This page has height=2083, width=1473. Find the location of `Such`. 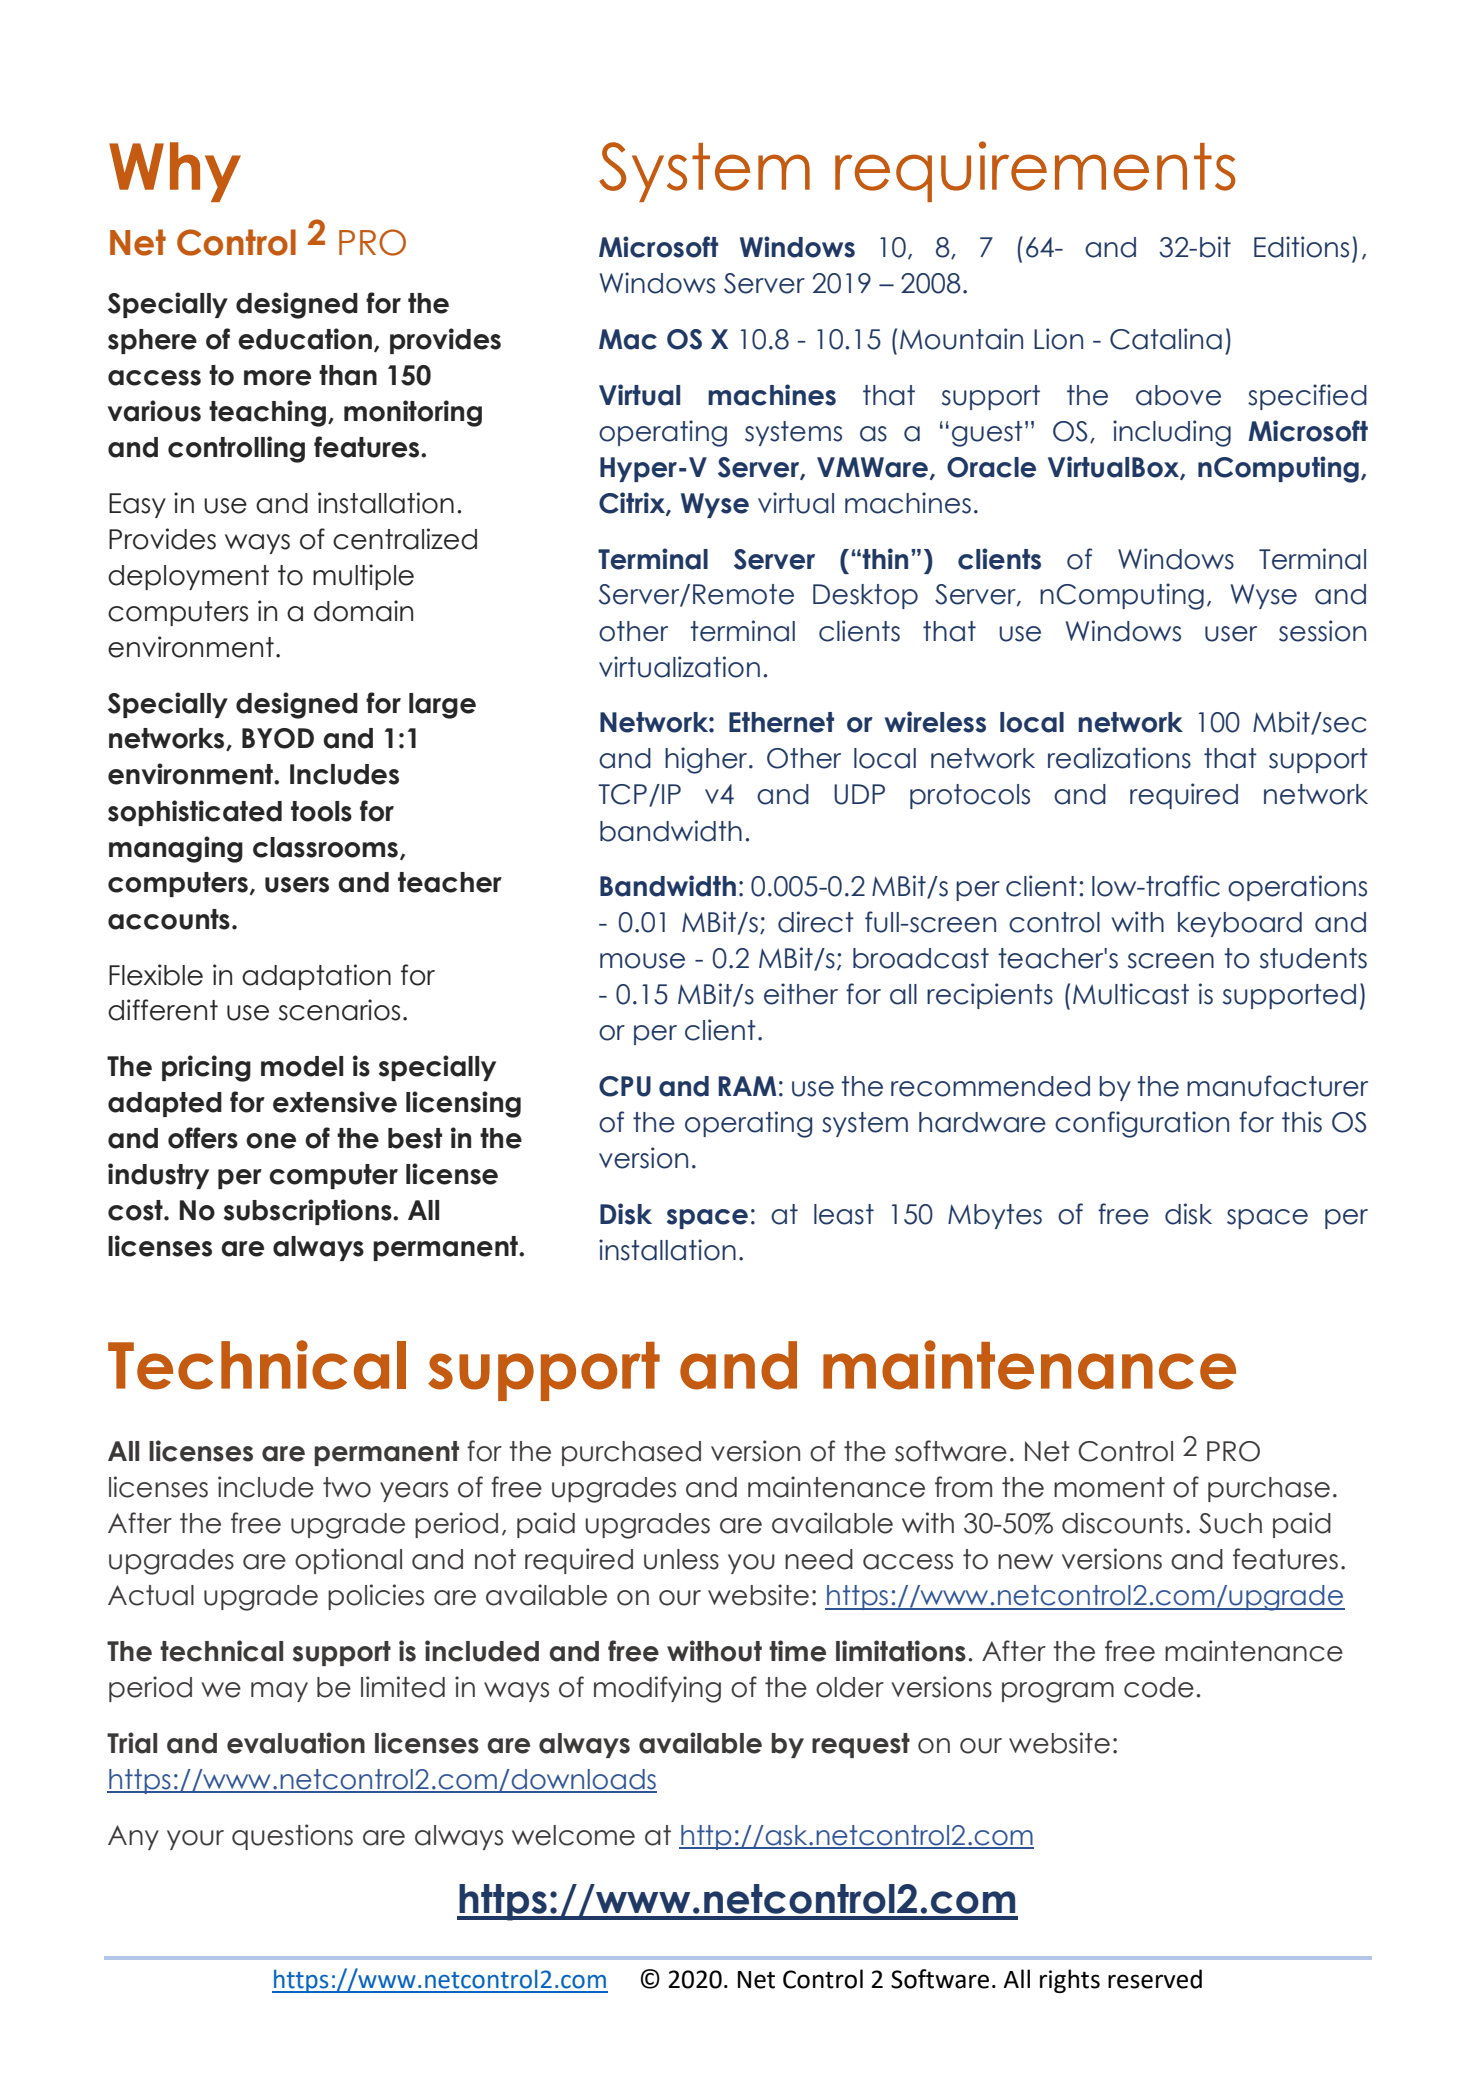

Such is located at coordinates (1230, 1523).
